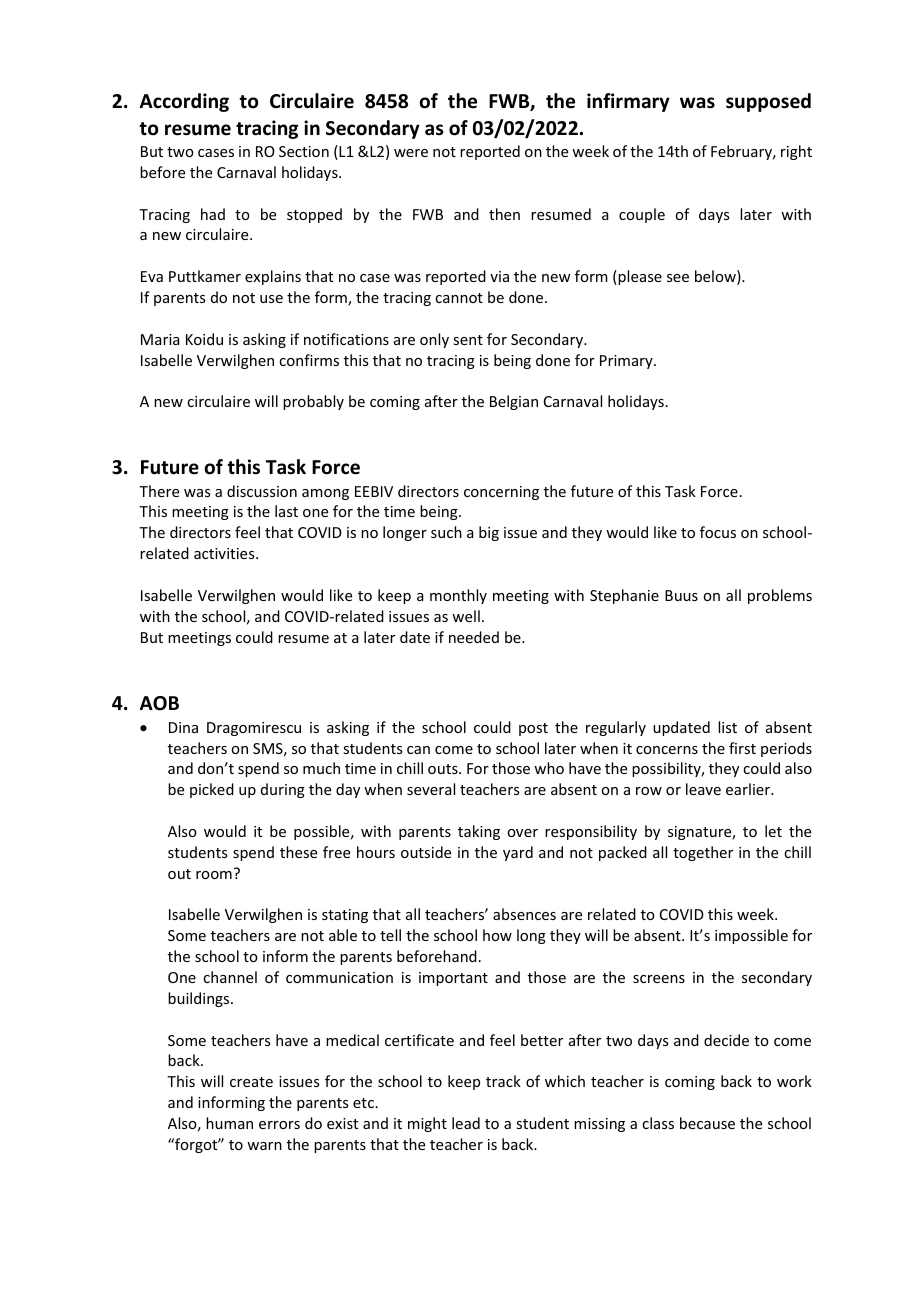  I want to click on AOB, so click(159, 703).
